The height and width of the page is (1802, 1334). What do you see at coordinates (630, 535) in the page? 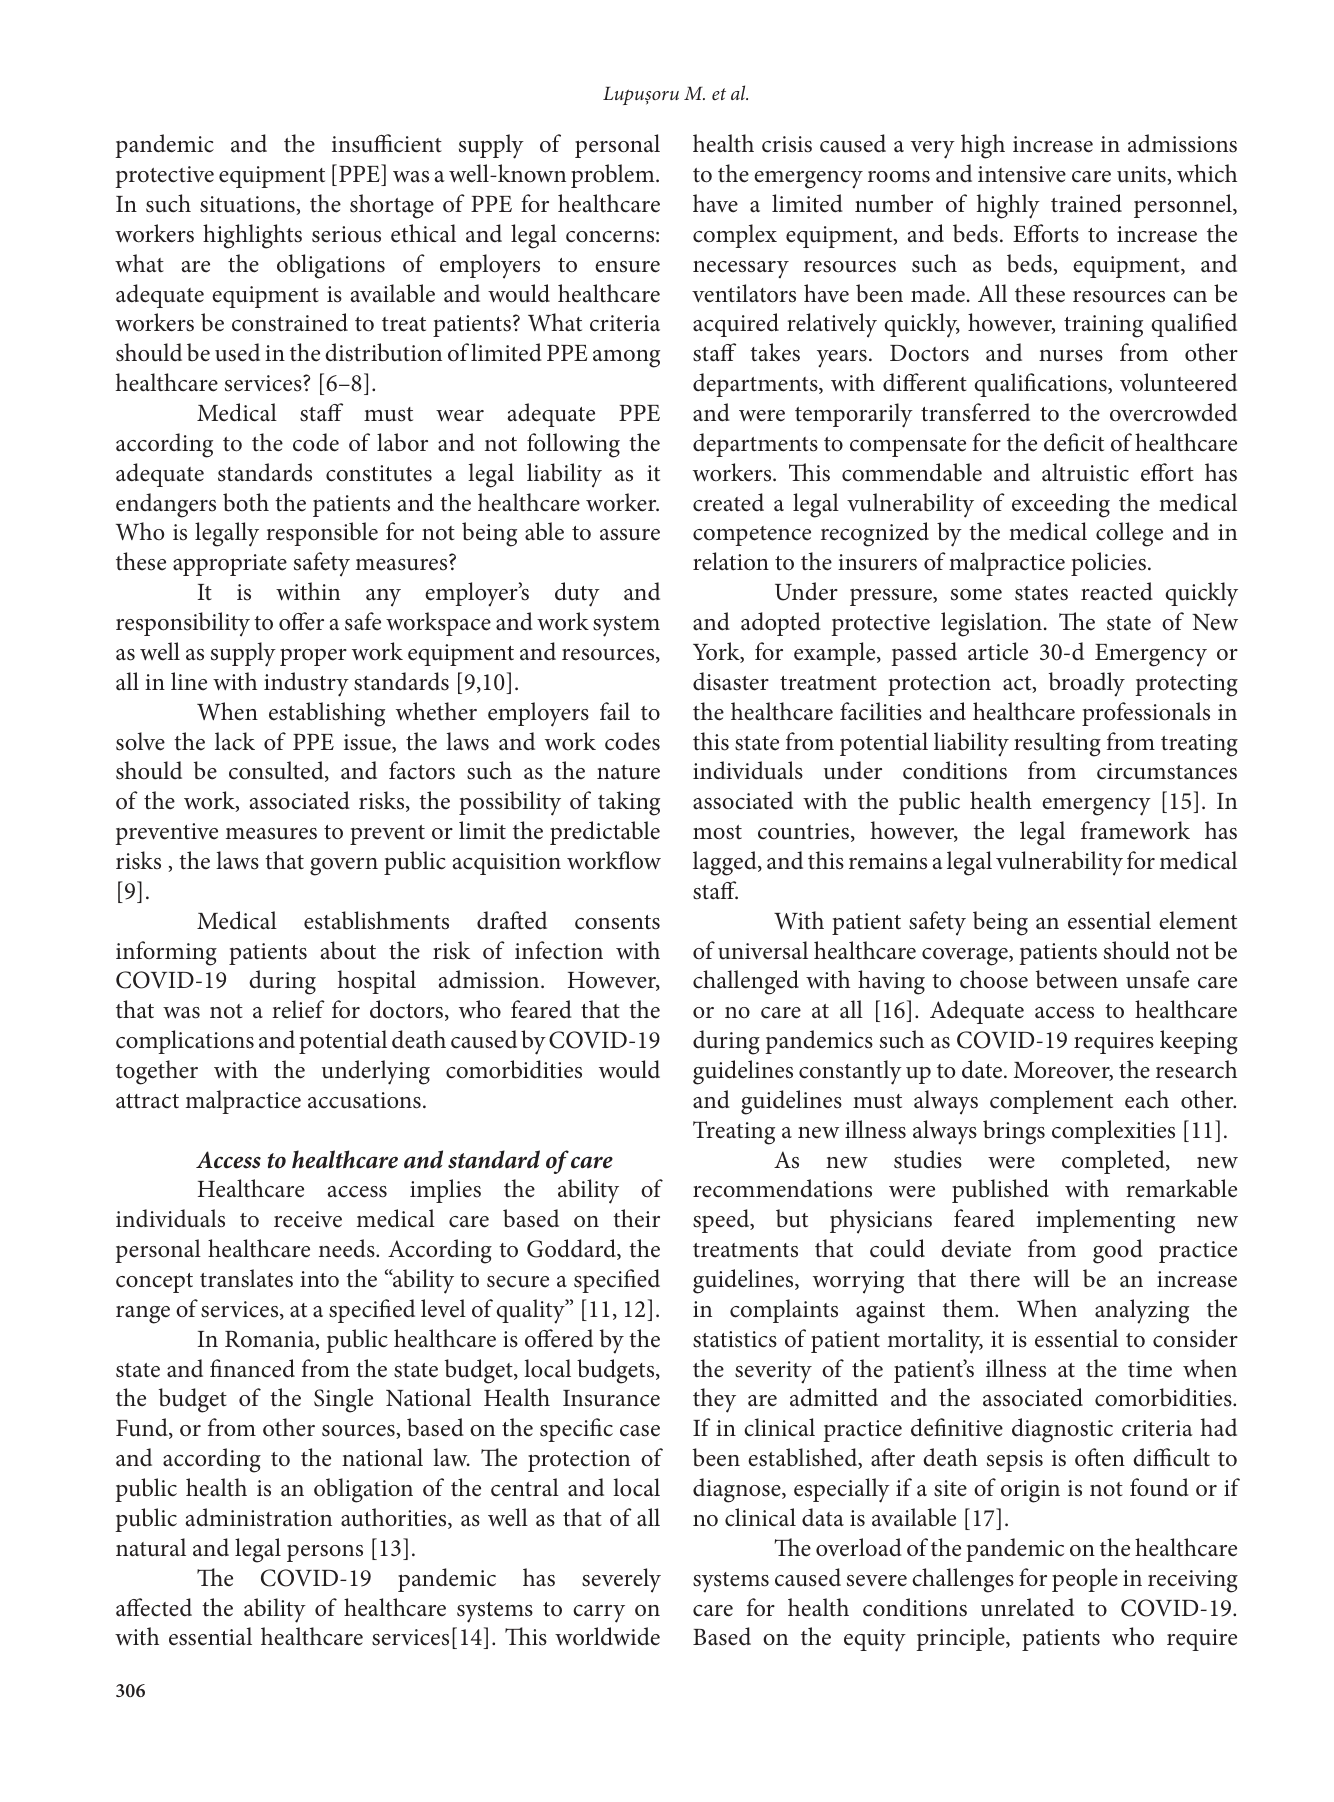
I see `assure` at bounding box center [630, 535].
